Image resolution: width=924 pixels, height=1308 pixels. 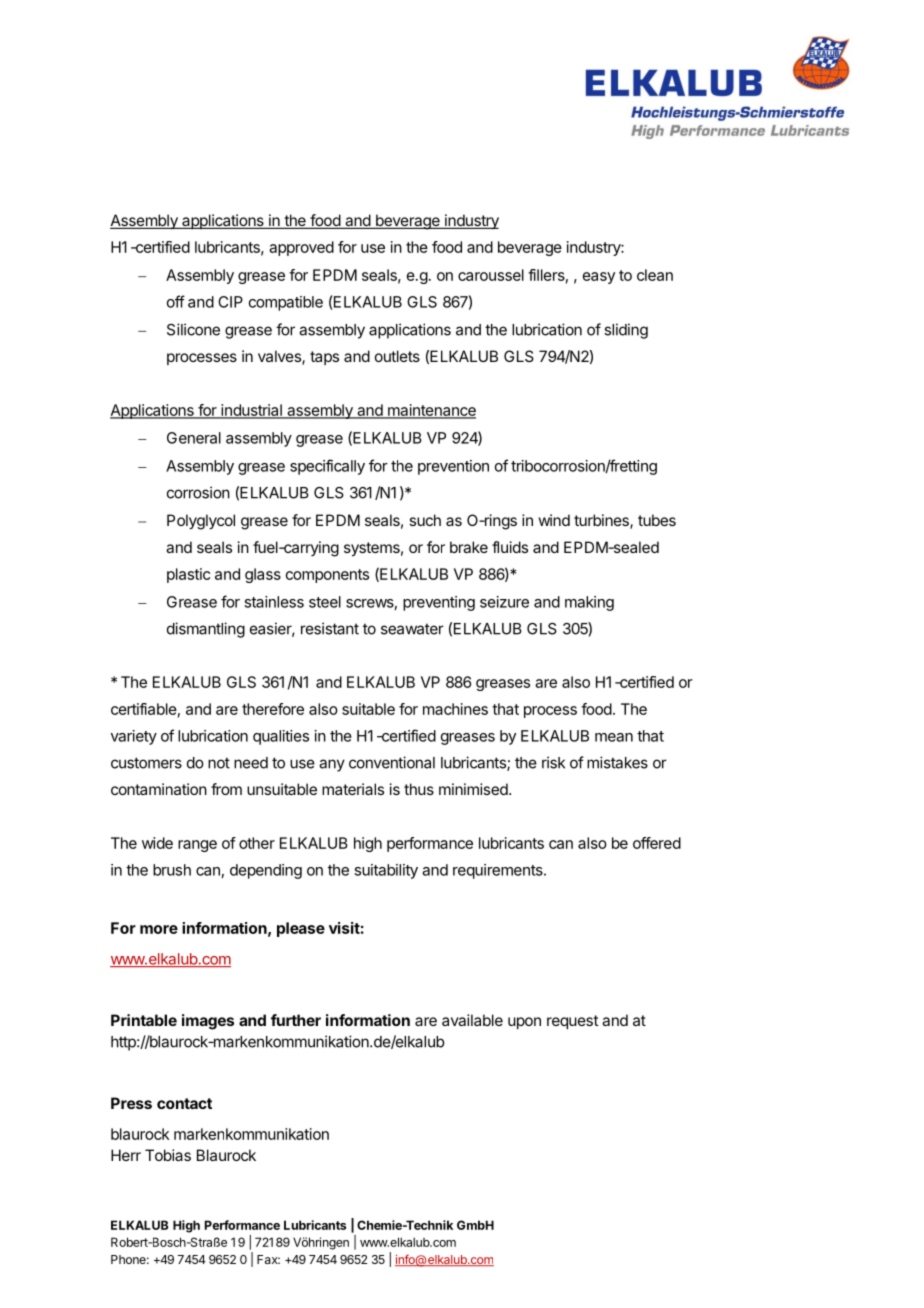 What do you see at coordinates (184, 1103) in the document?
I see `contact` at bounding box center [184, 1103].
